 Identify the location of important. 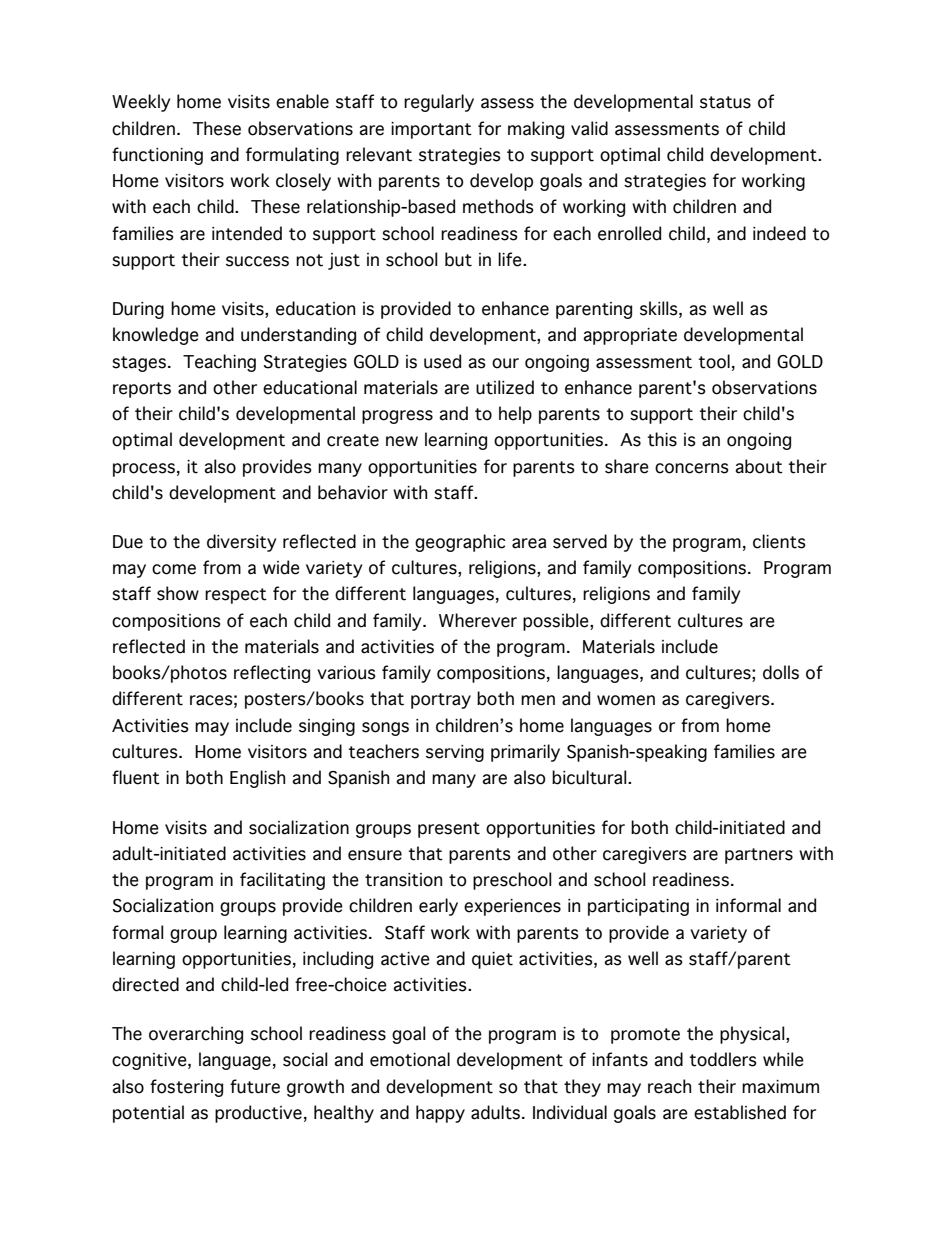
(431, 130).
